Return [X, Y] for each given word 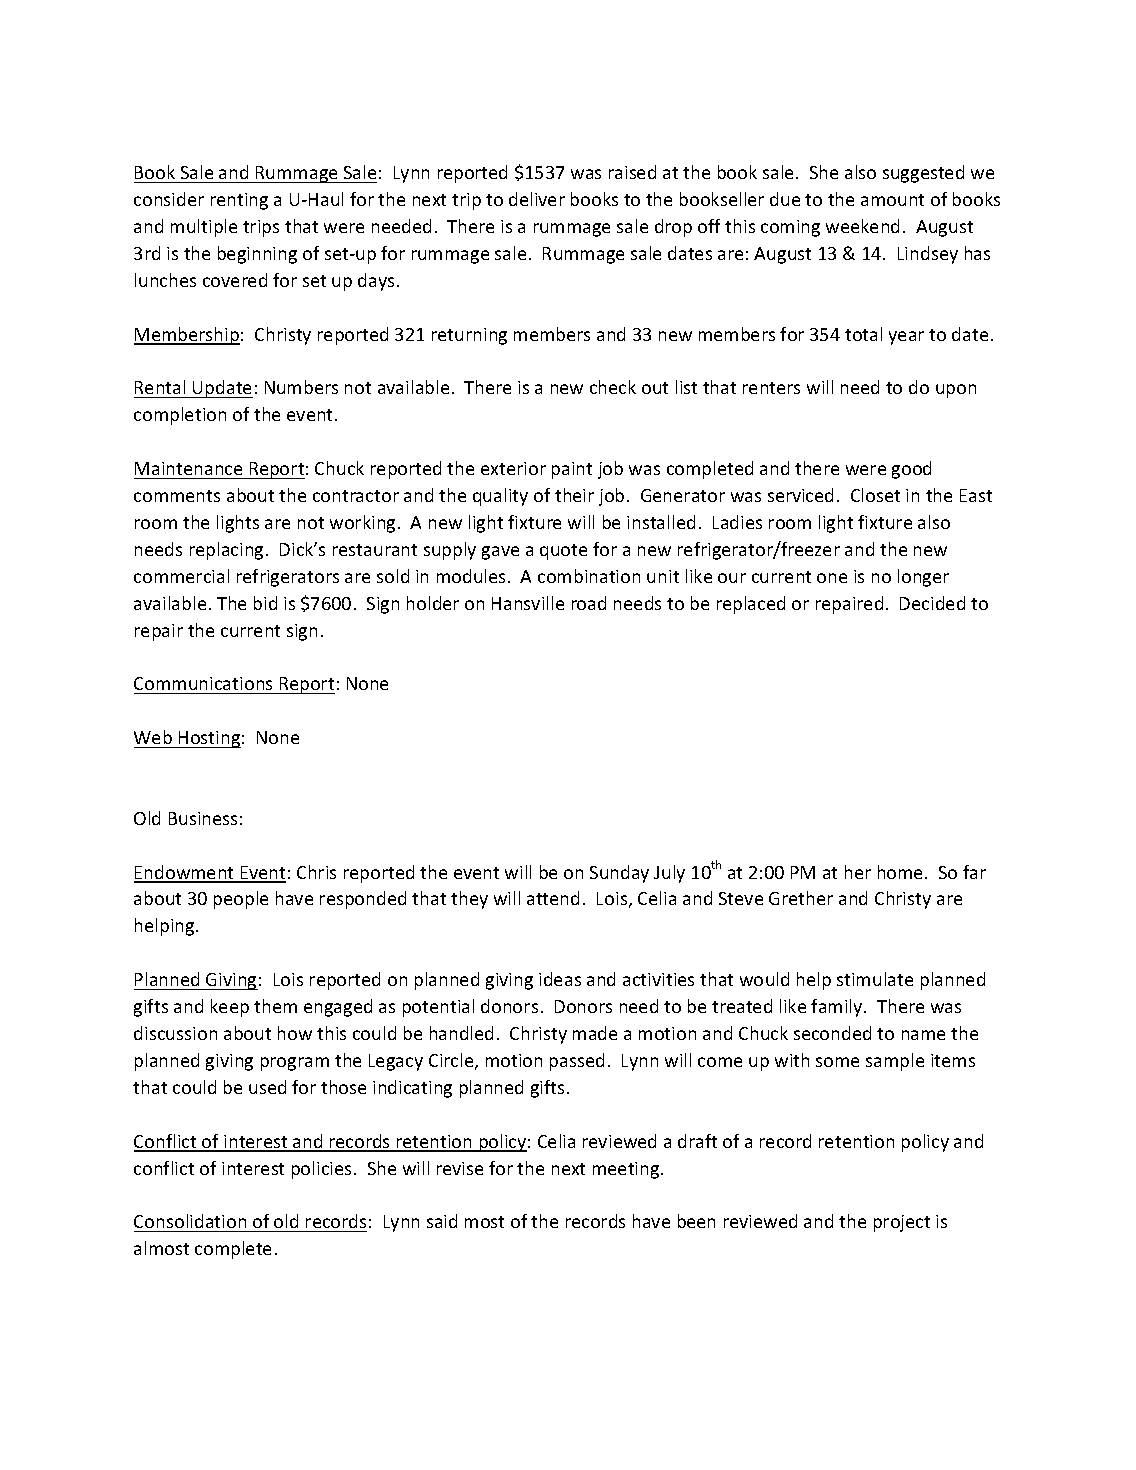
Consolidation [190, 1221]
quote [563, 552]
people [241, 900]
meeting [627, 1170]
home [900, 872]
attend [553, 898]
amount [892, 200]
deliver [537, 199]
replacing [226, 551]
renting [239, 201]
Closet [875, 495]
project [902, 1223]
